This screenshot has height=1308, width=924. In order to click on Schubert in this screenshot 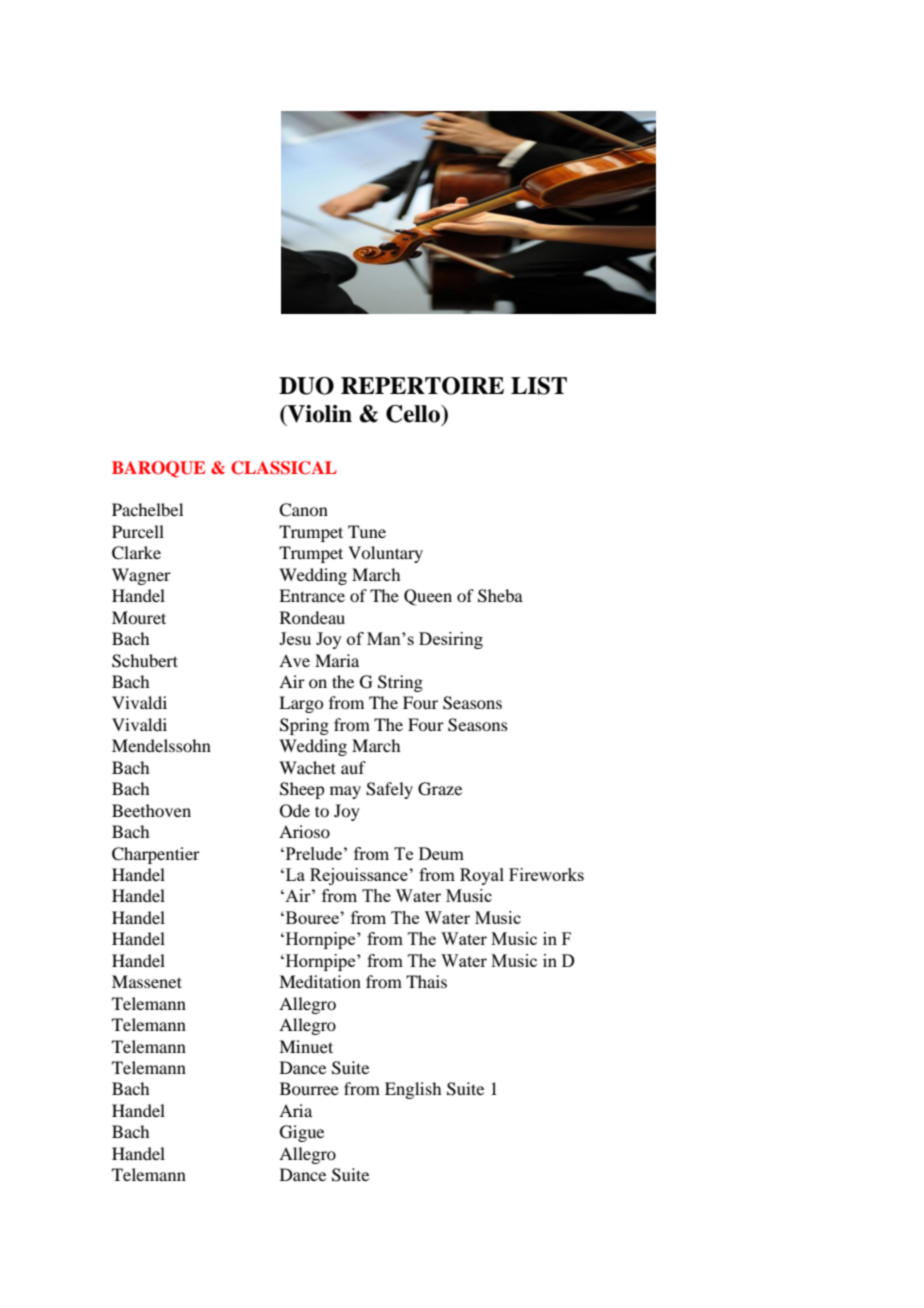, I will do `click(145, 661)`.
